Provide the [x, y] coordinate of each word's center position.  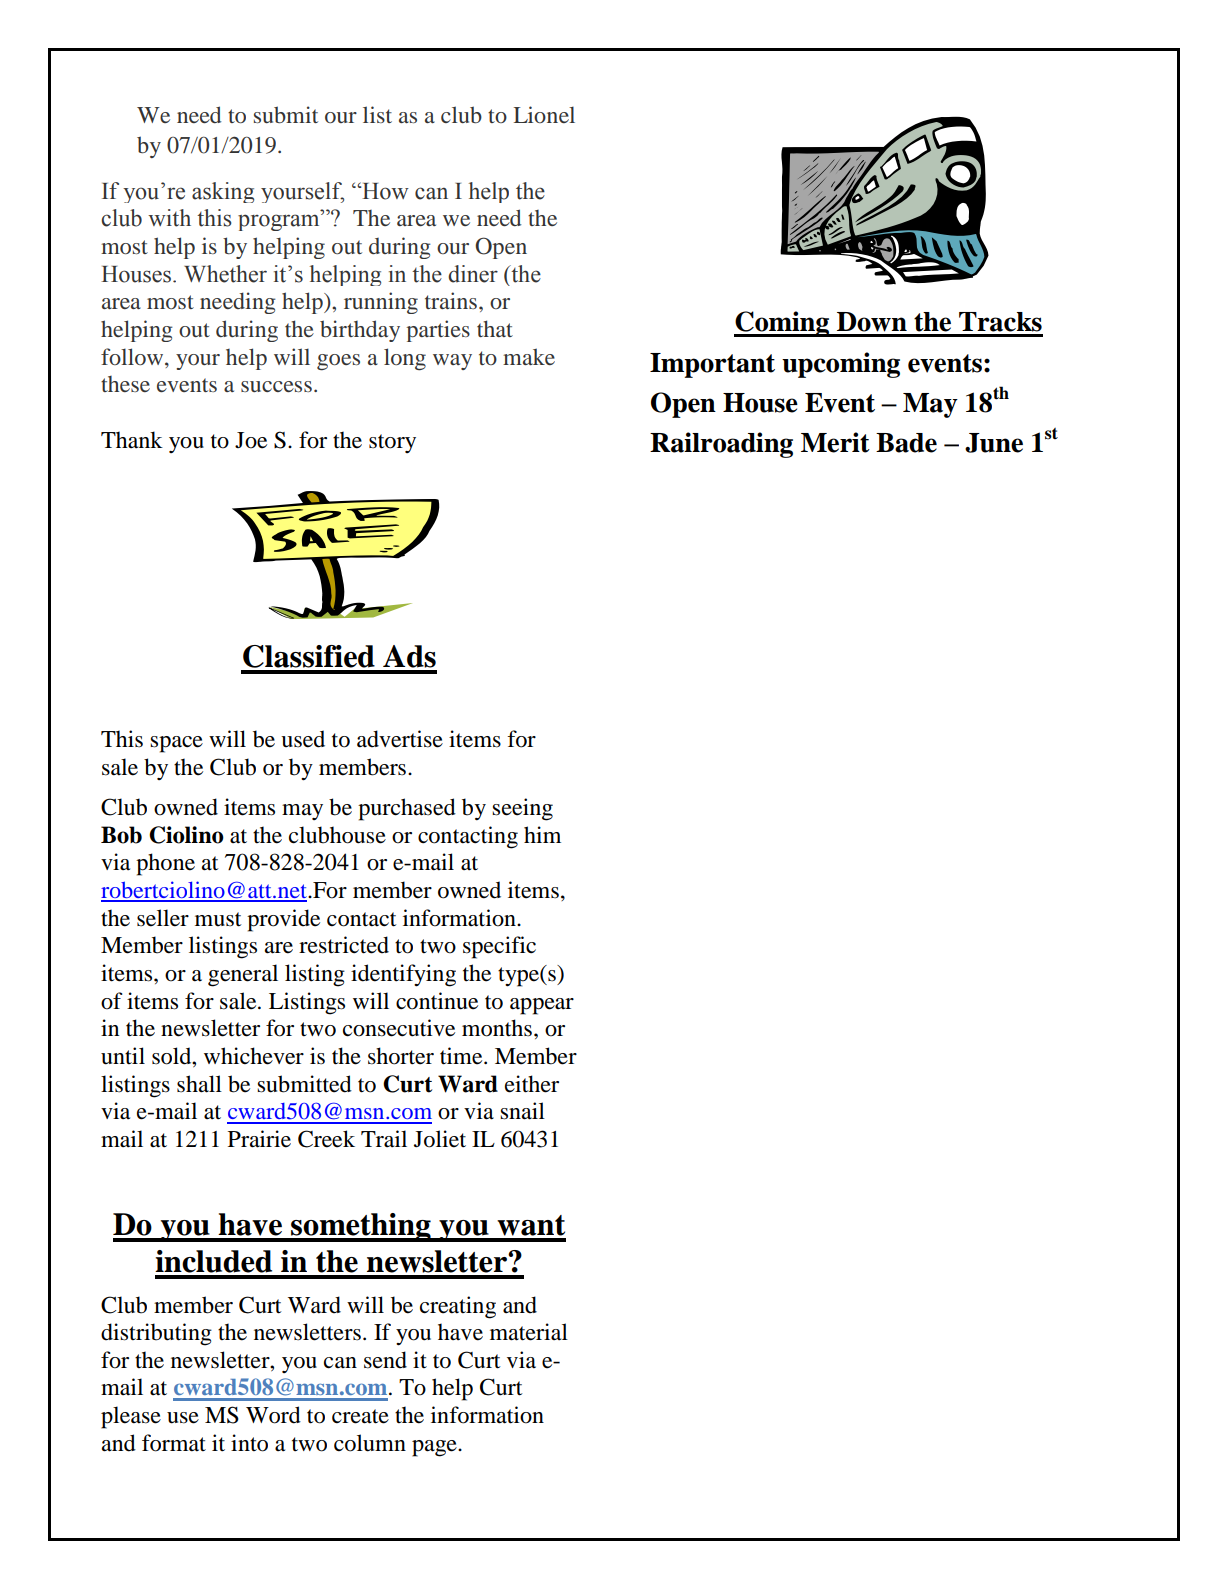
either [532, 1084]
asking [223, 192]
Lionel [544, 114]
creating [458, 1307]
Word [273, 1415]
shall [199, 1084]
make [529, 356]
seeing [522, 809]
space [176, 744]
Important [712, 365]
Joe [251, 440]
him [542, 834]
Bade [906, 443]
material [529, 1332]
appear [542, 1006]
